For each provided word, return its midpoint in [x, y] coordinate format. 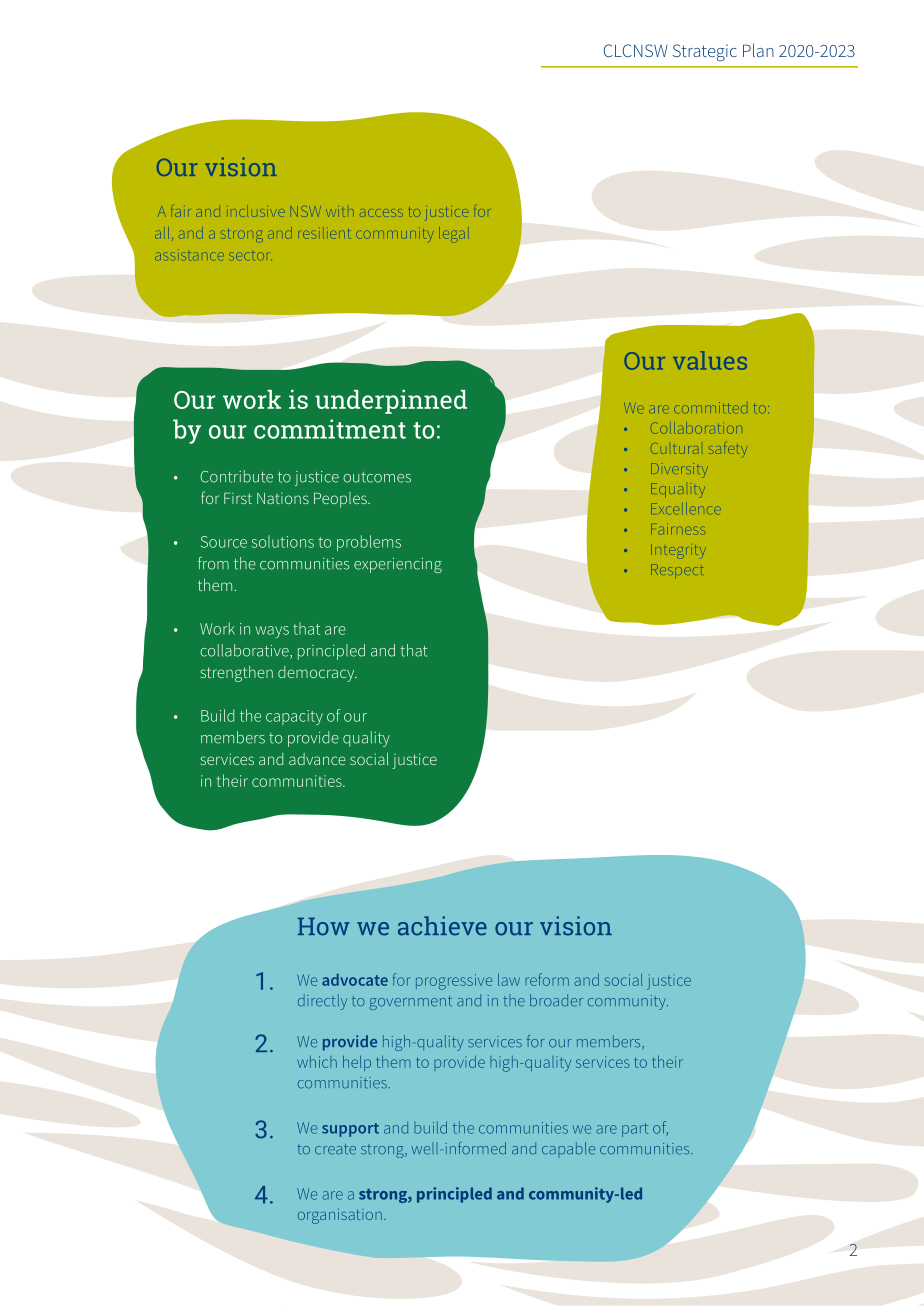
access [381, 213]
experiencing [398, 565]
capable [568, 1150]
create [335, 1149]
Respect [676, 569]
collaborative [245, 651]
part [635, 1130]
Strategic [705, 53]
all [162, 233]
